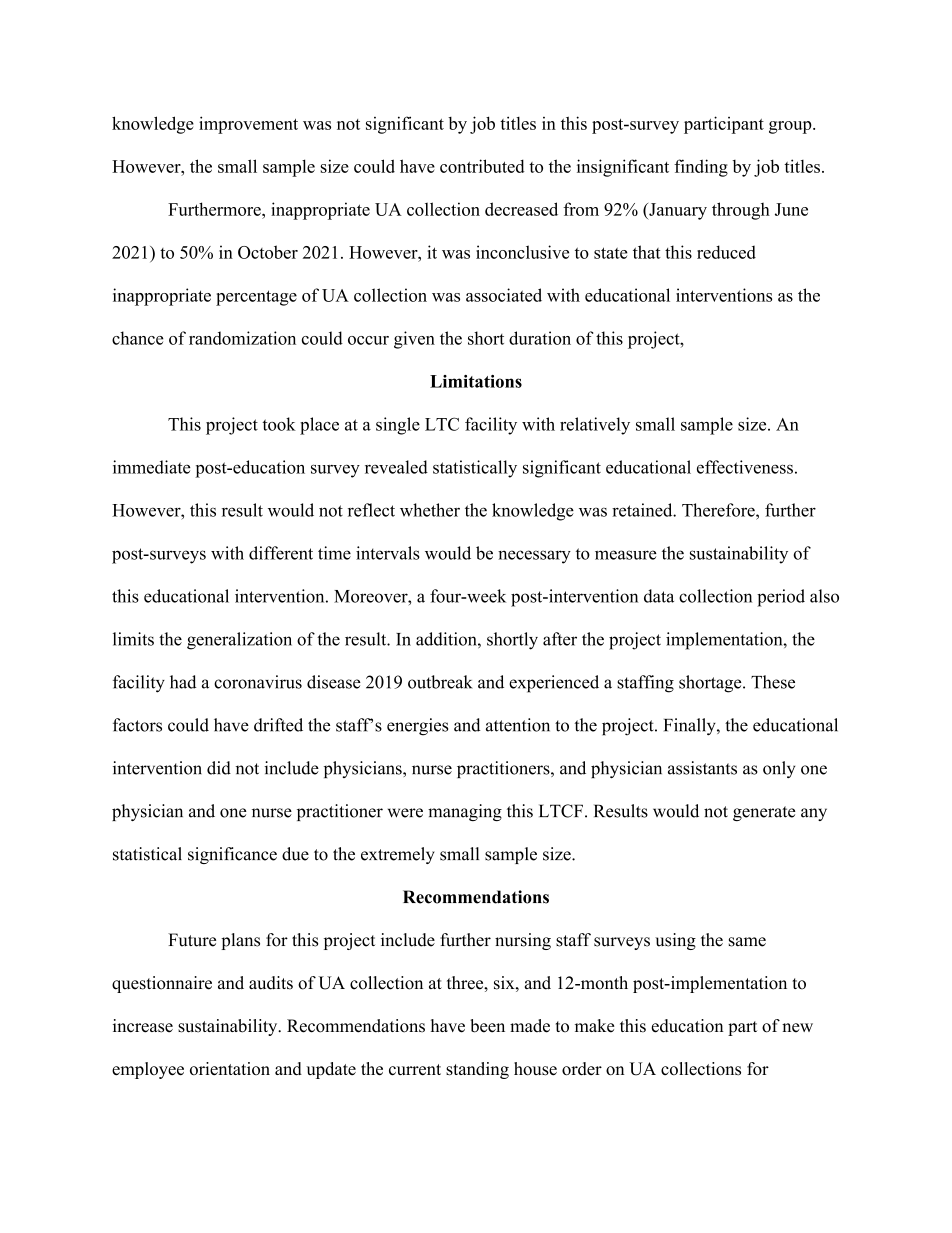 The image size is (952, 1233). I want to click on new, so click(797, 1028).
